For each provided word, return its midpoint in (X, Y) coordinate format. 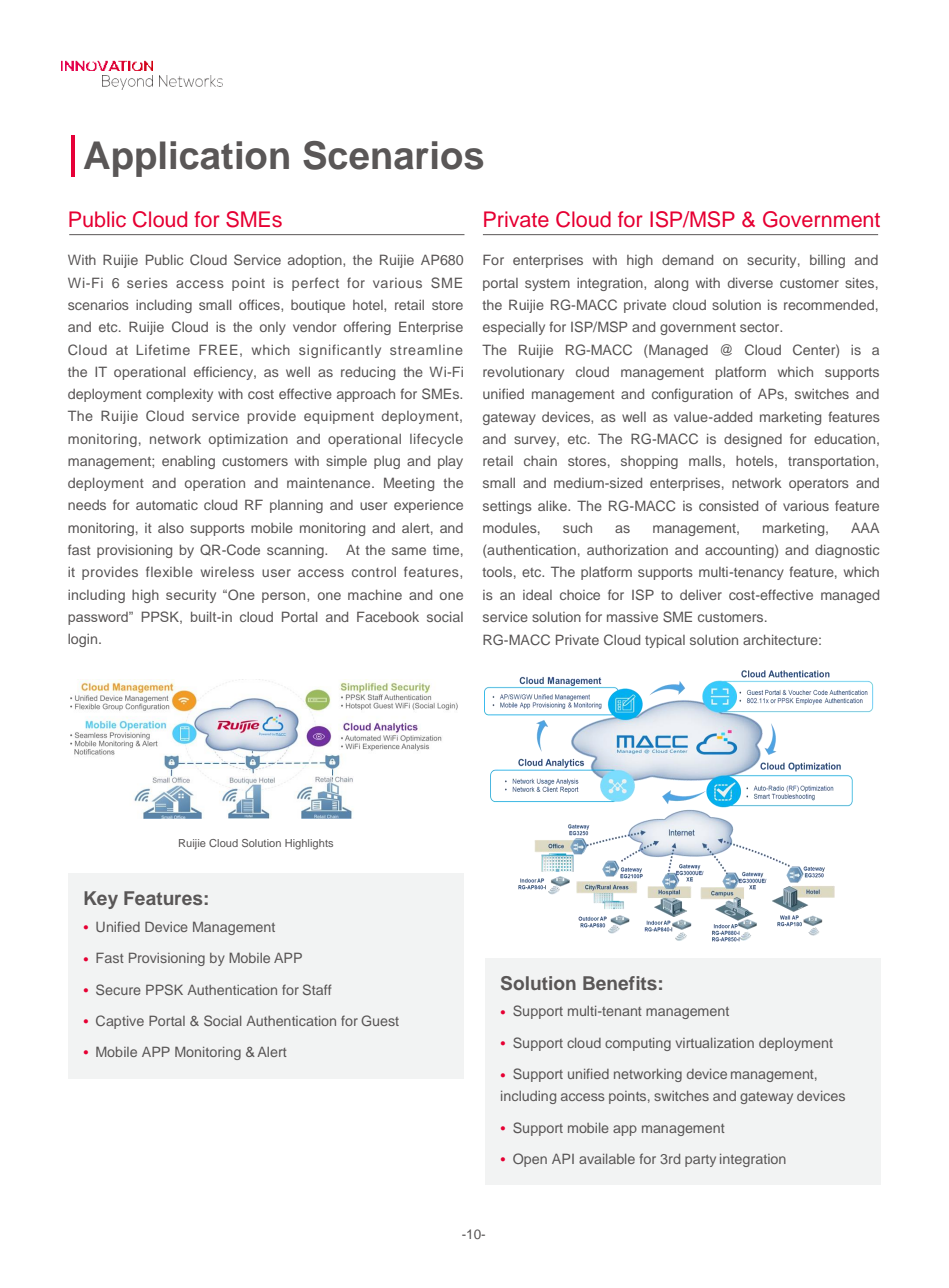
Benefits (620, 983)
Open (530, 1160)
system (547, 285)
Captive (120, 1022)
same (409, 551)
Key (101, 900)
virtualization (715, 1043)
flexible (169, 571)
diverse (750, 283)
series (147, 283)
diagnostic (847, 551)
